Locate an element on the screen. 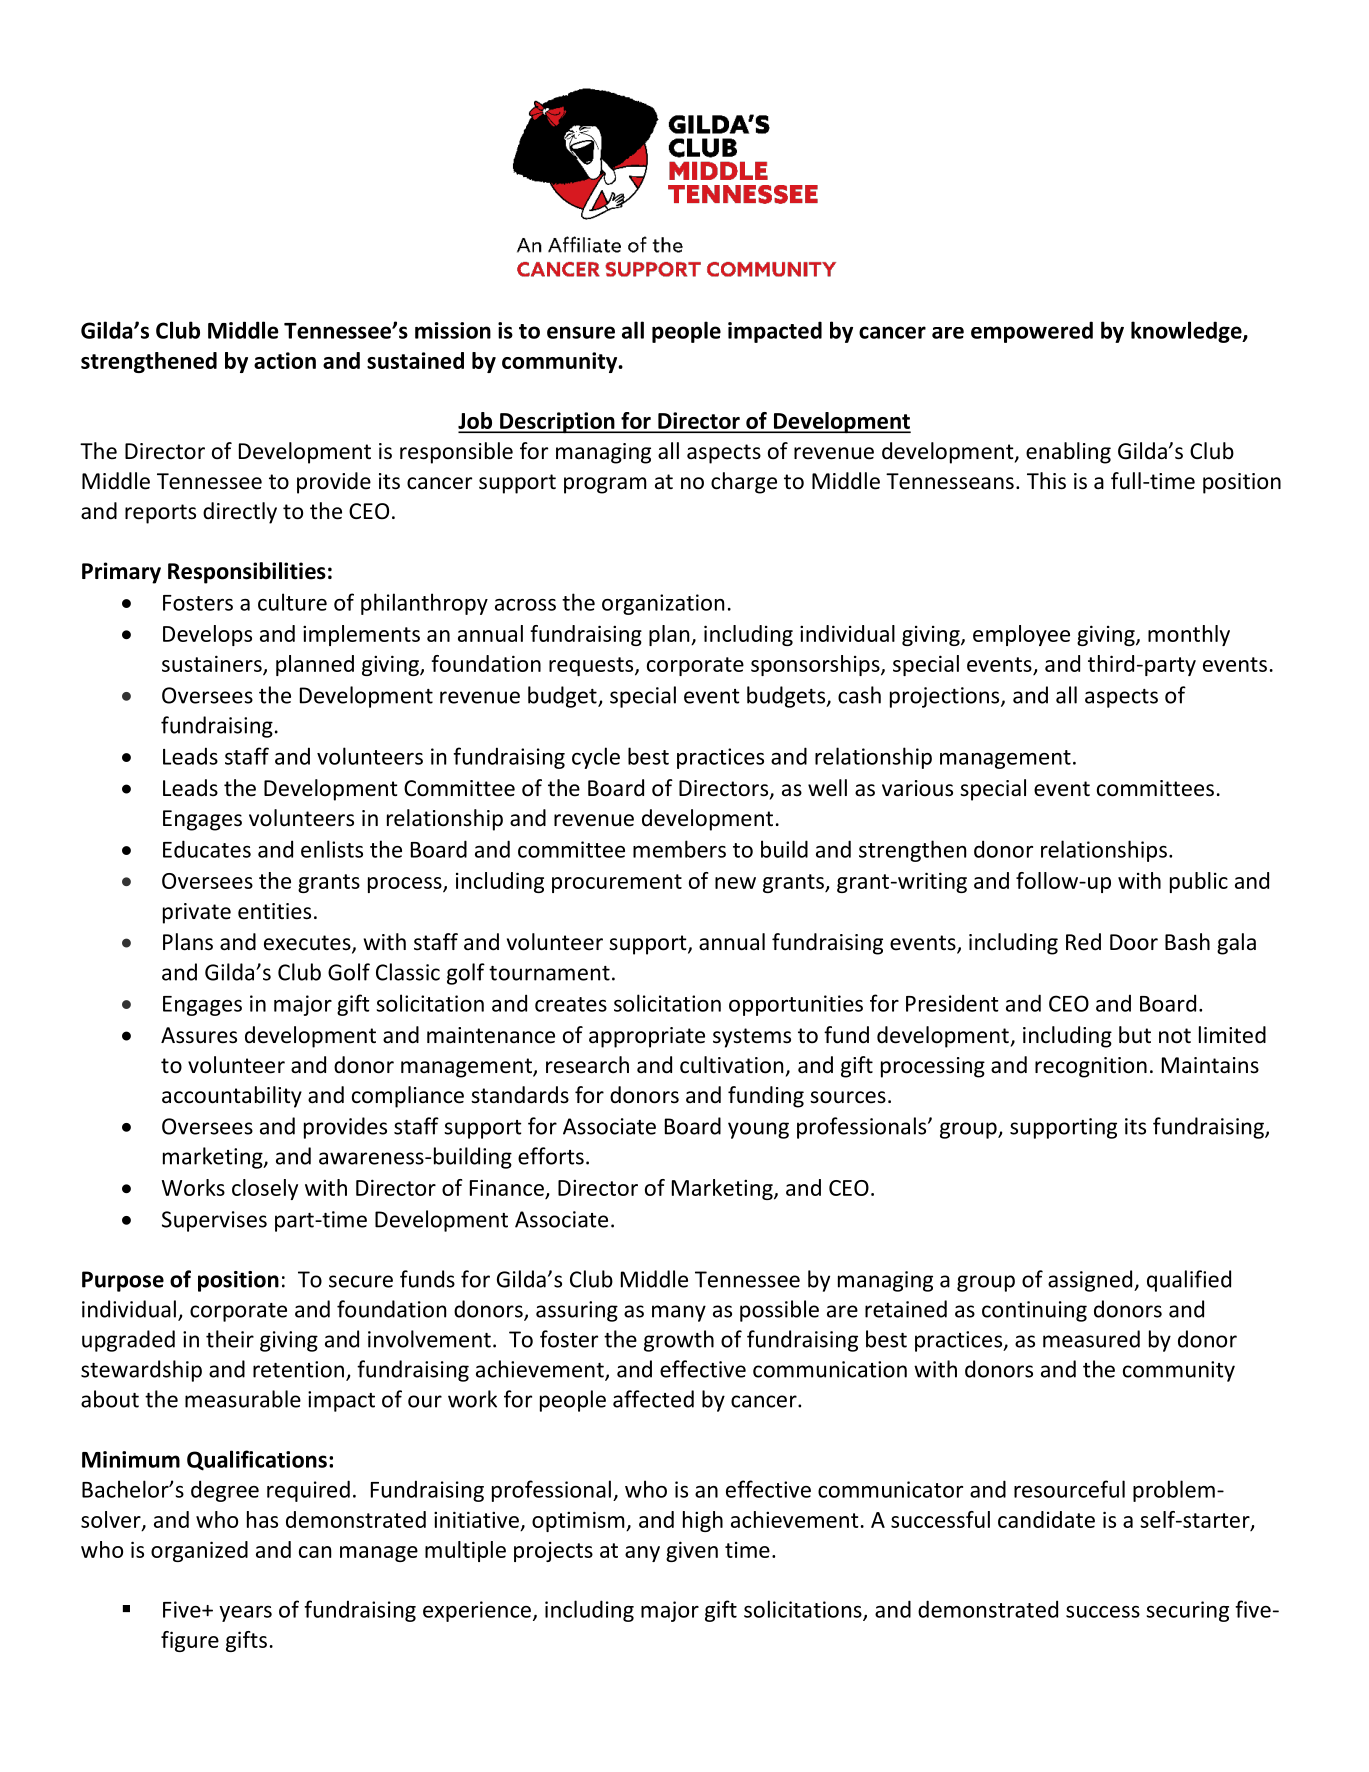  ensure is located at coordinates (581, 332).
